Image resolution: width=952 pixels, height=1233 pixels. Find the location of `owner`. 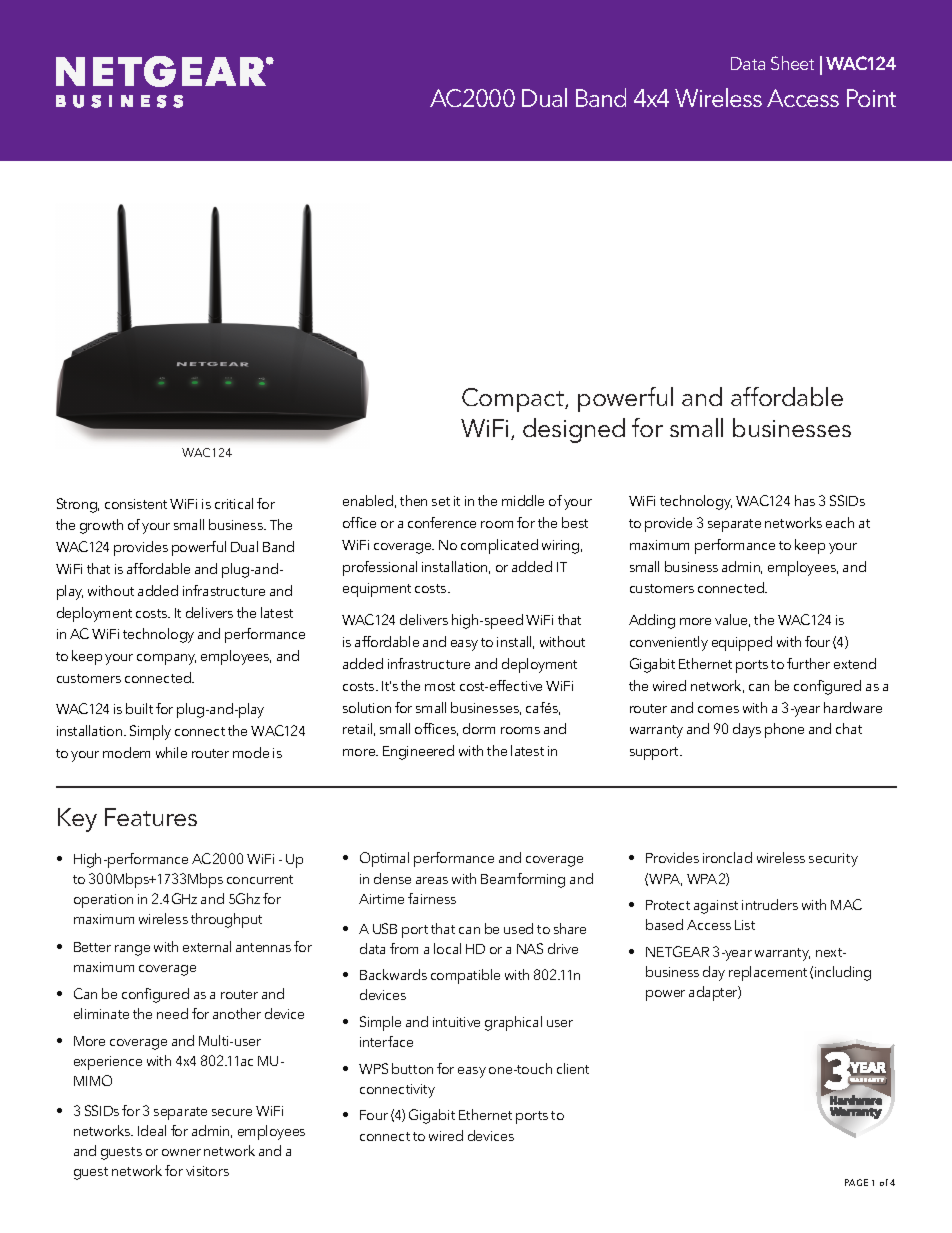

owner is located at coordinates (181, 1152).
